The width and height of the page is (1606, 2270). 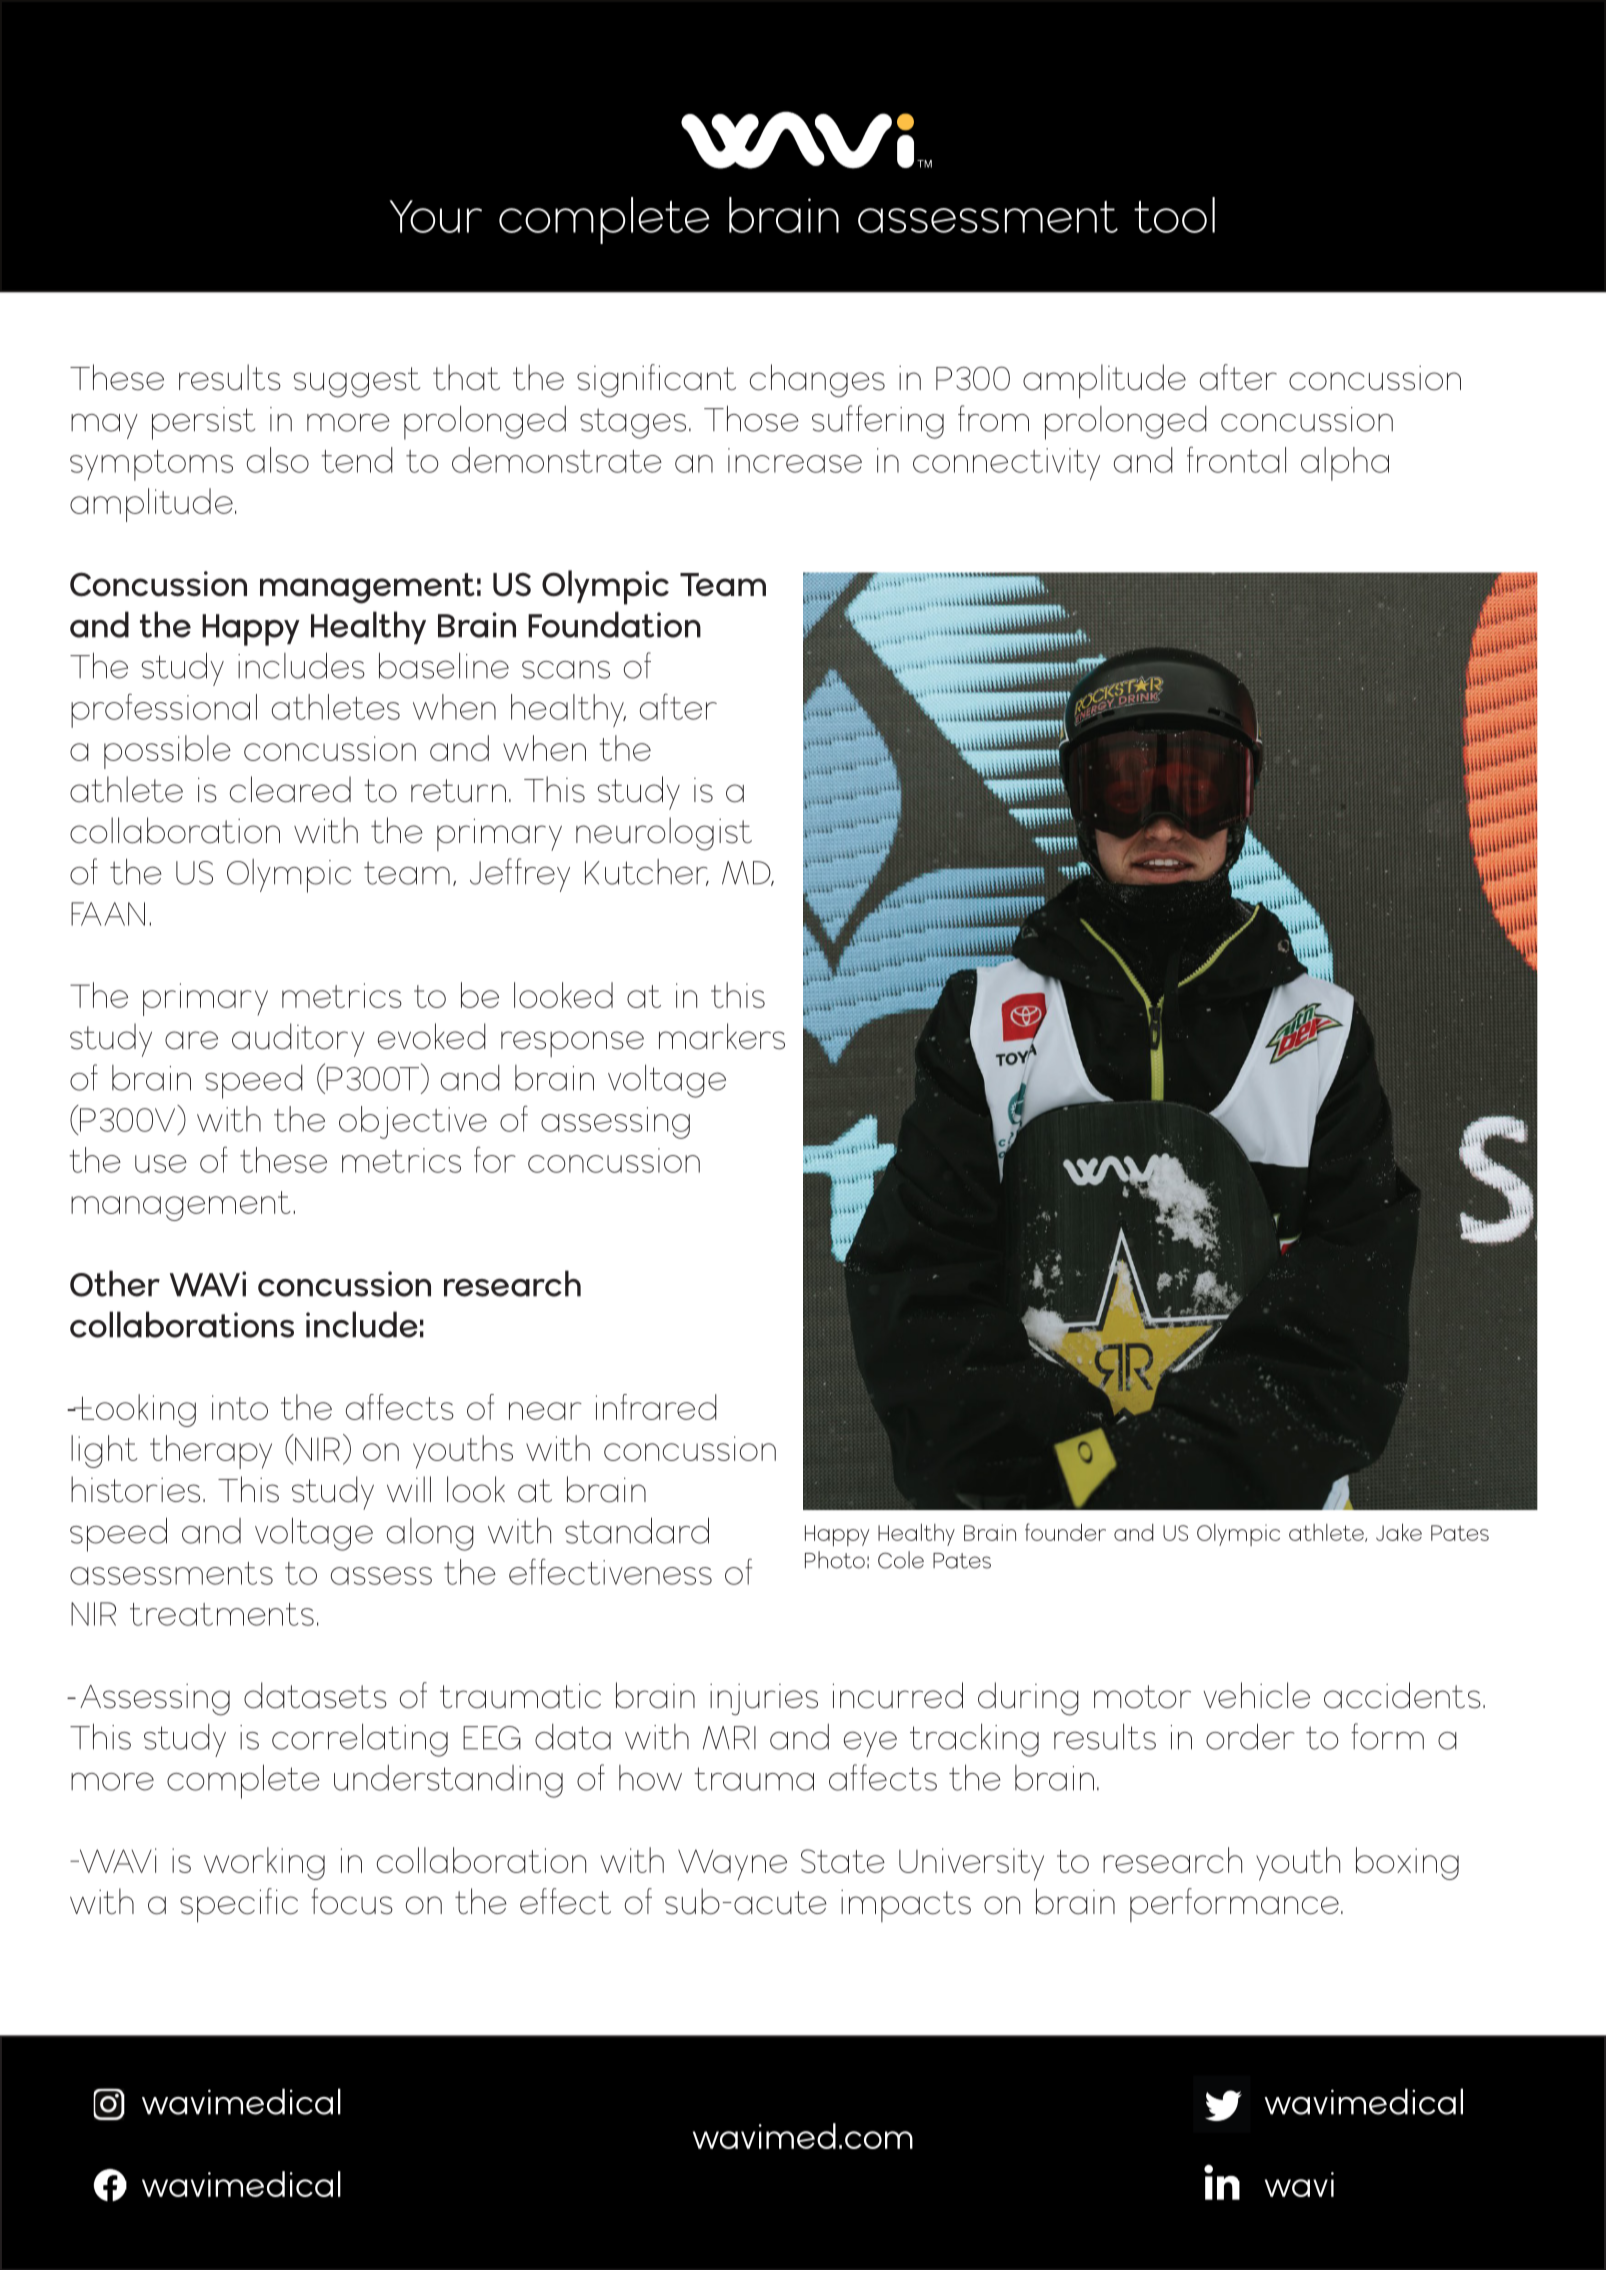 What do you see at coordinates (1174, 215) in the page?
I see `tool` at bounding box center [1174, 215].
